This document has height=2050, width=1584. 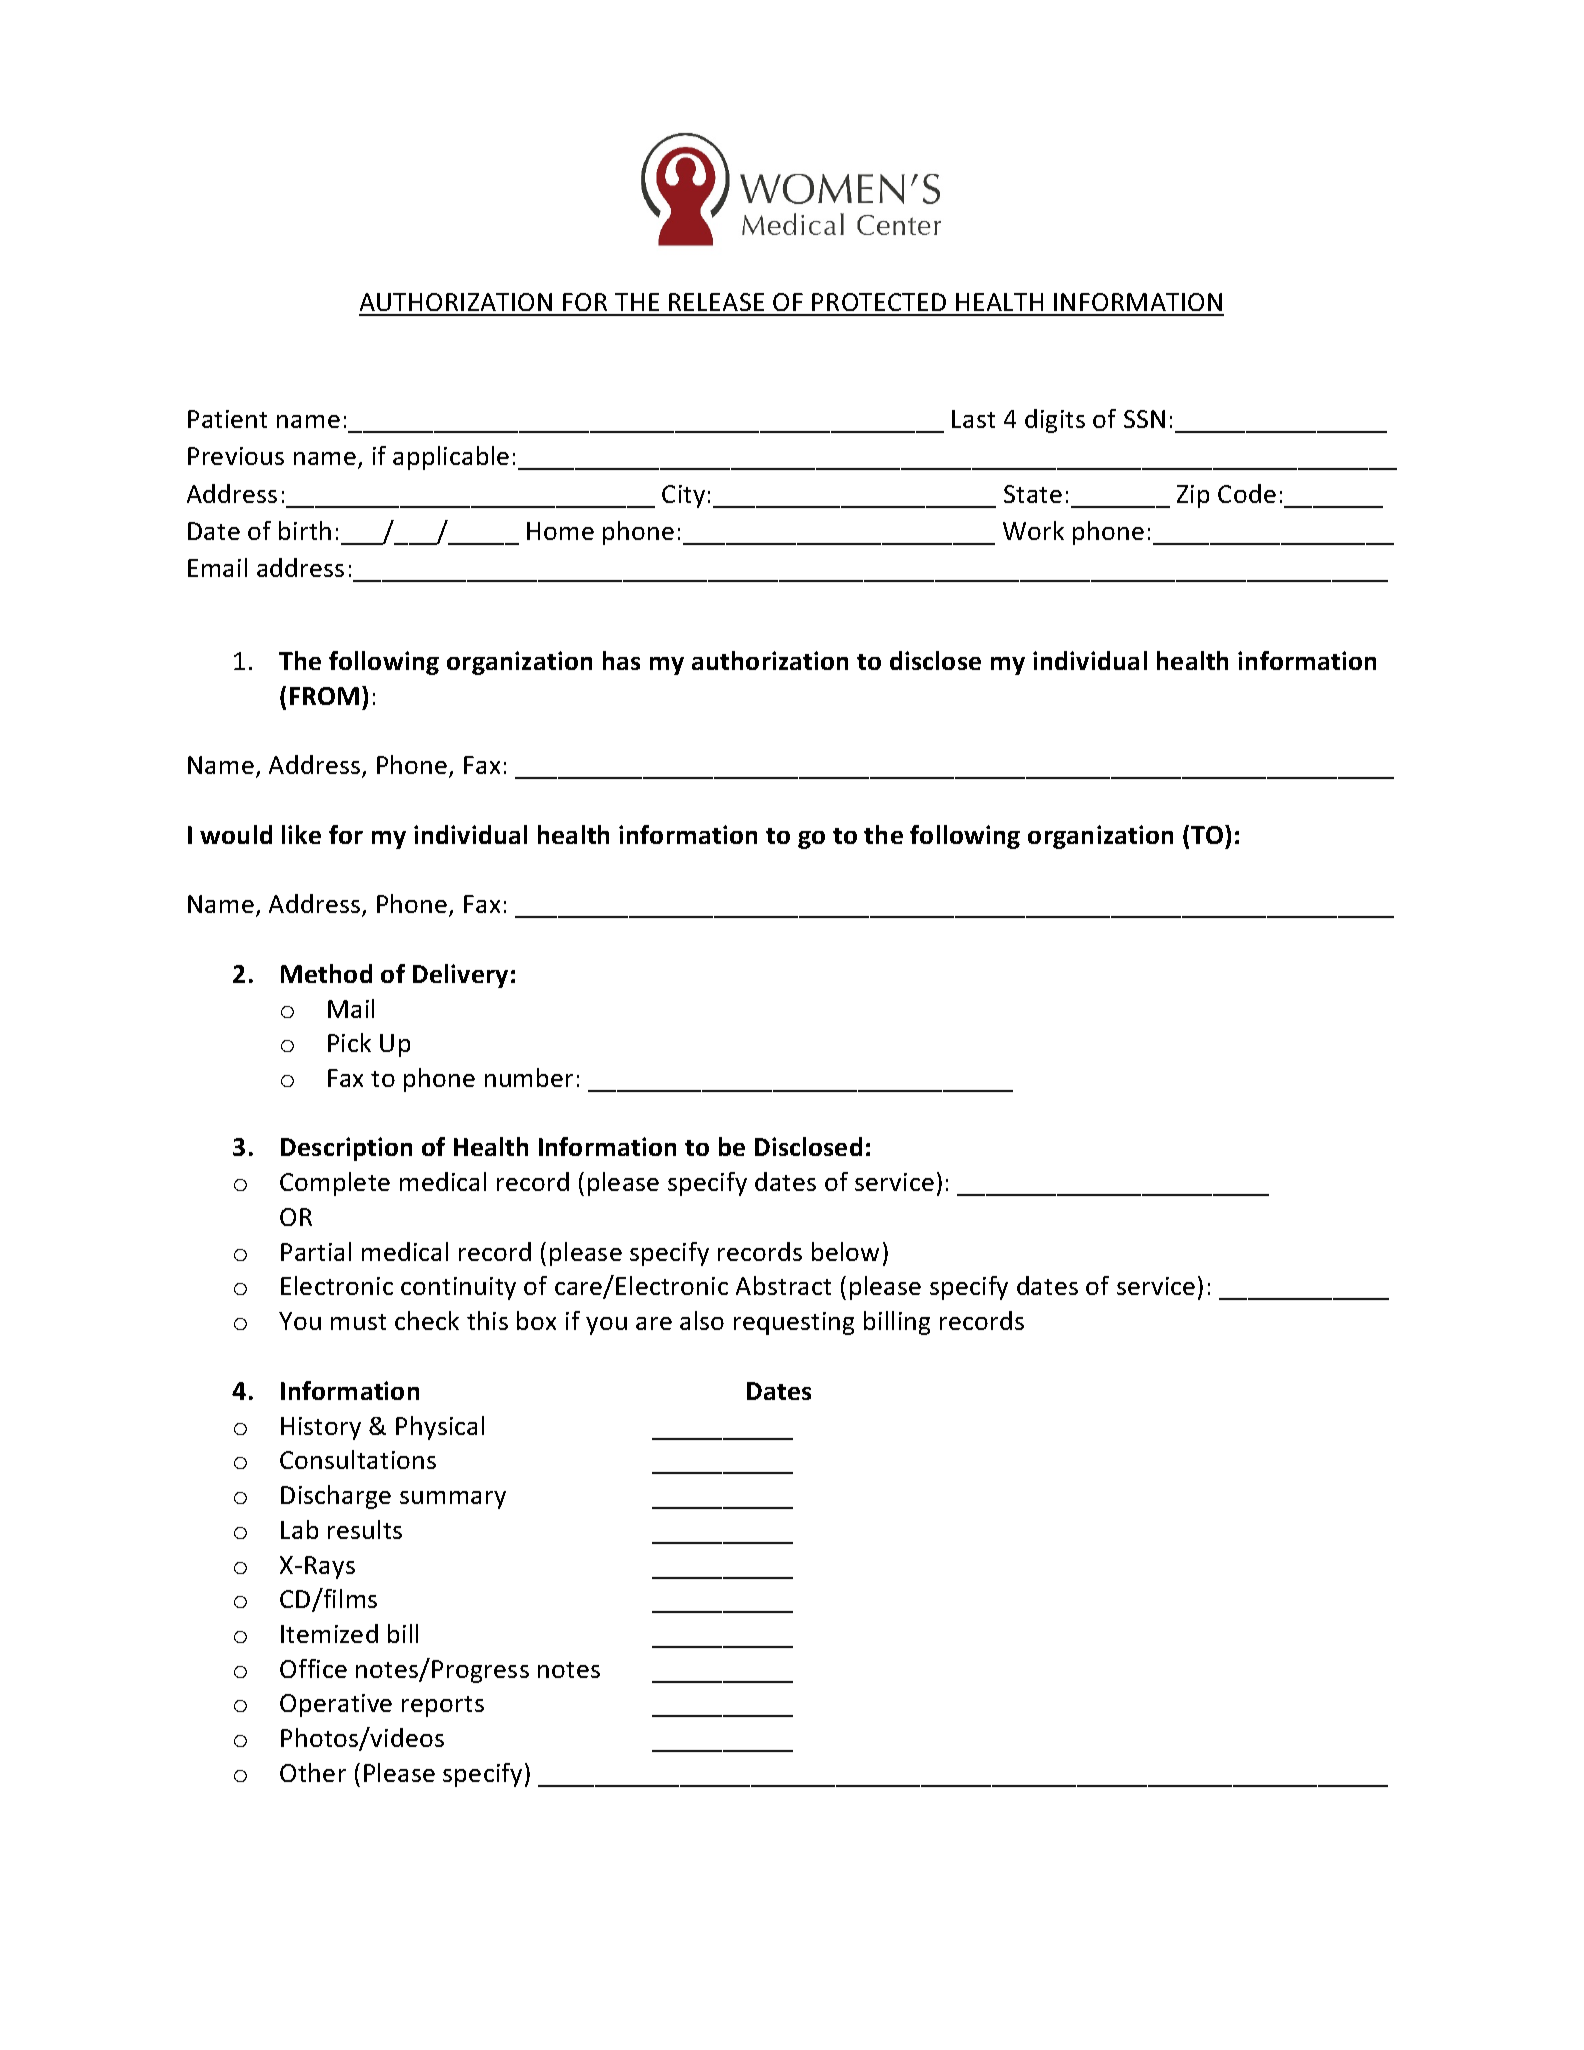 What do you see at coordinates (845, 1251) in the document?
I see `below` at bounding box center [845, 1251].
